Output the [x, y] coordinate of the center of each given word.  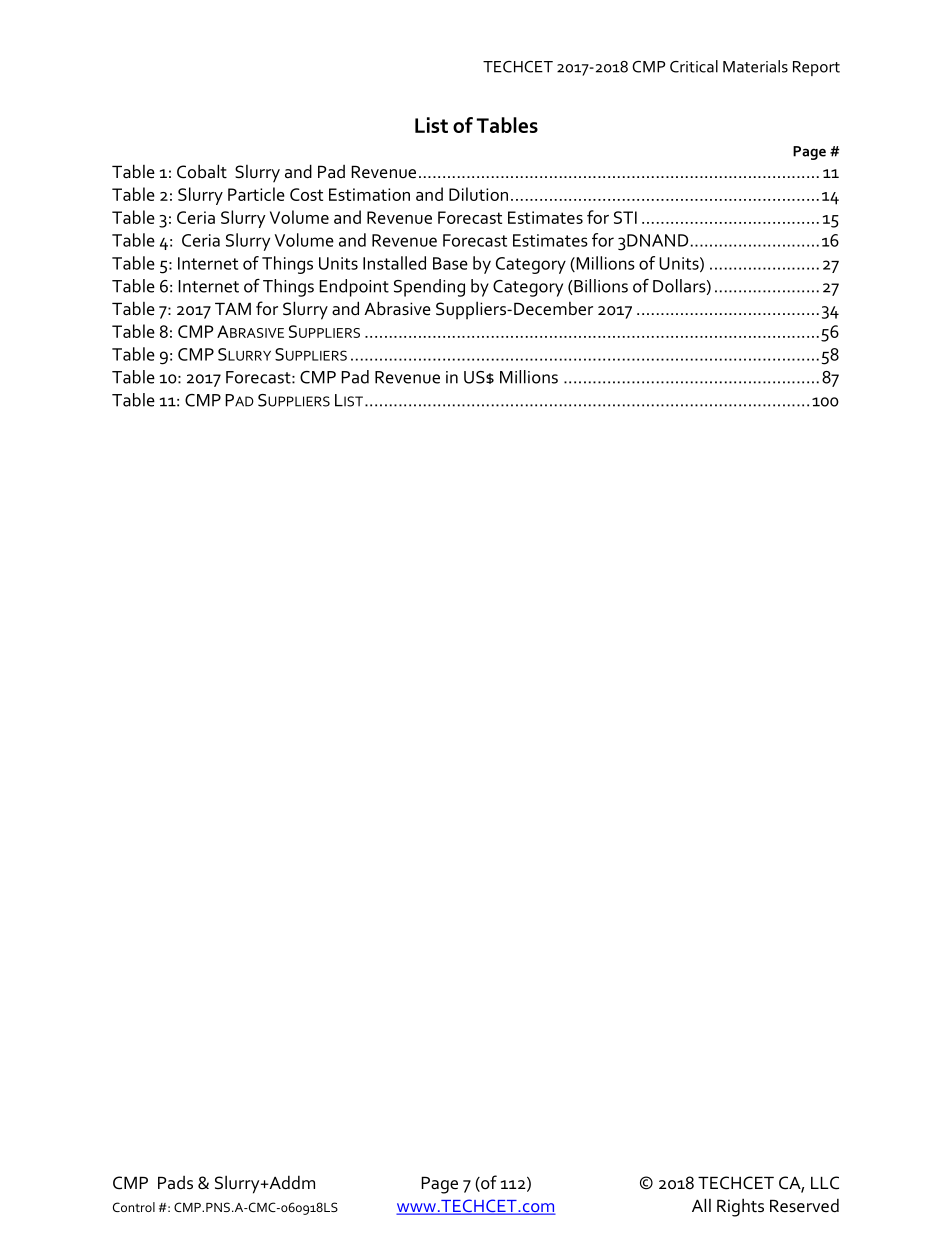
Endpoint [354, 288]
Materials [755, 66]
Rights [740, 1207]
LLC [825, 1183]
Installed [394, 263]
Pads [175, 1183]
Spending [429, 288]
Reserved [804, 1205]
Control [134, 1207]
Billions [600, 287]
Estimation [369, 194]
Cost [306, 194]
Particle [256, 194]
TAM [233, 308]
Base [450, 263]
